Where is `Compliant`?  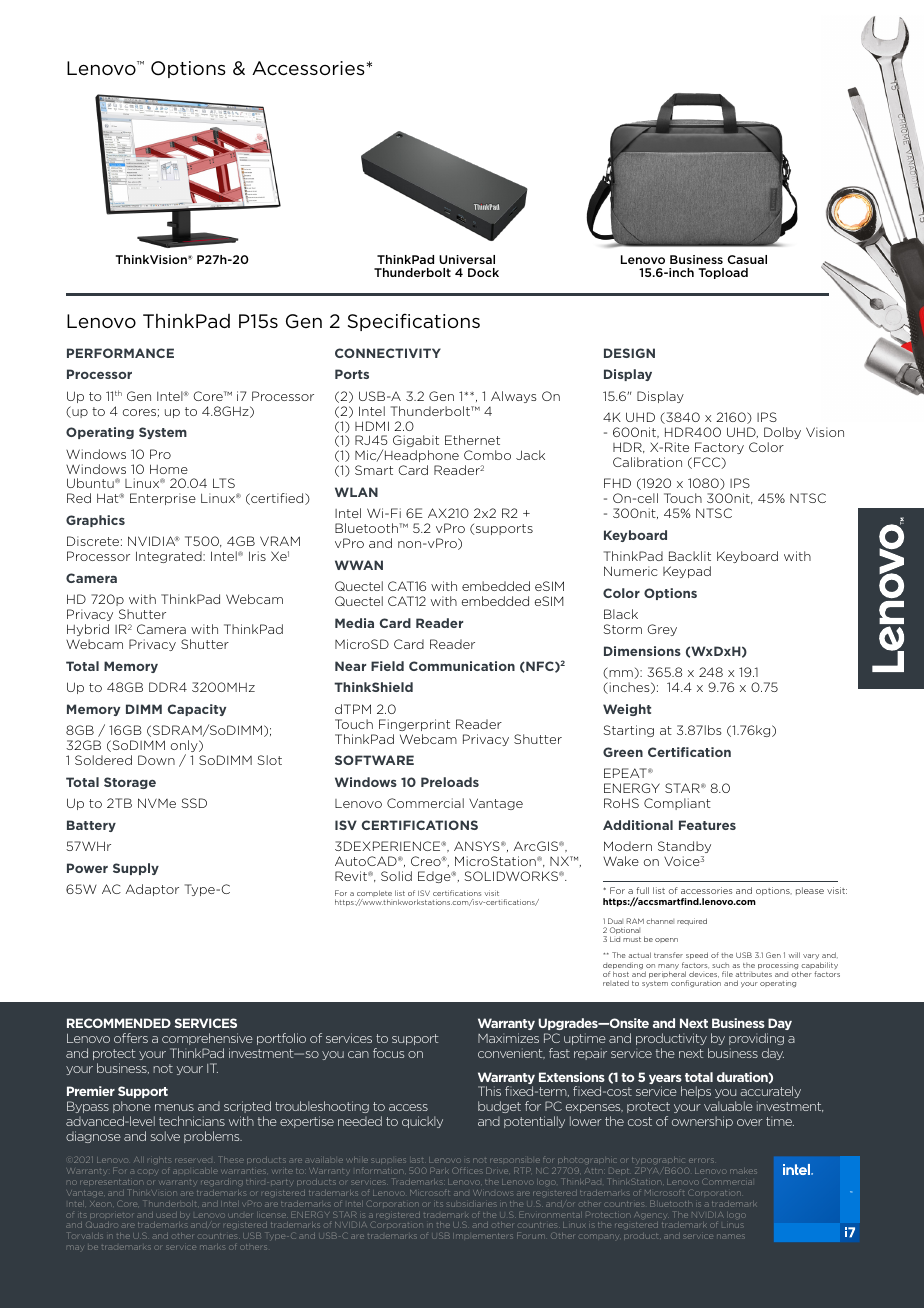 Compliant is located at coordinates (677, 804).
